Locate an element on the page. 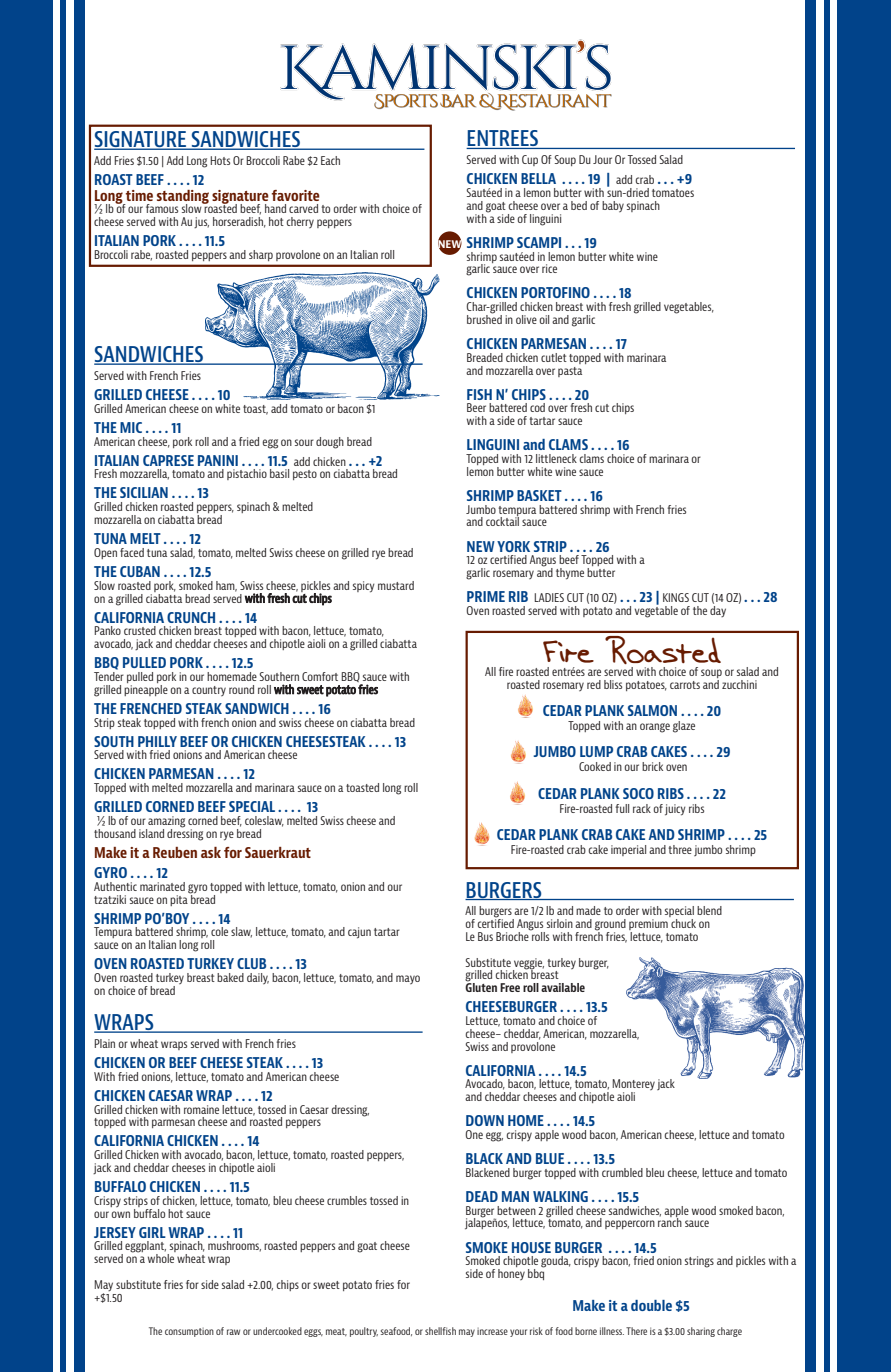 Image resolution: width=891 pixels, height=1372 pixels. consumption is located at coordinates (189, 1332).
